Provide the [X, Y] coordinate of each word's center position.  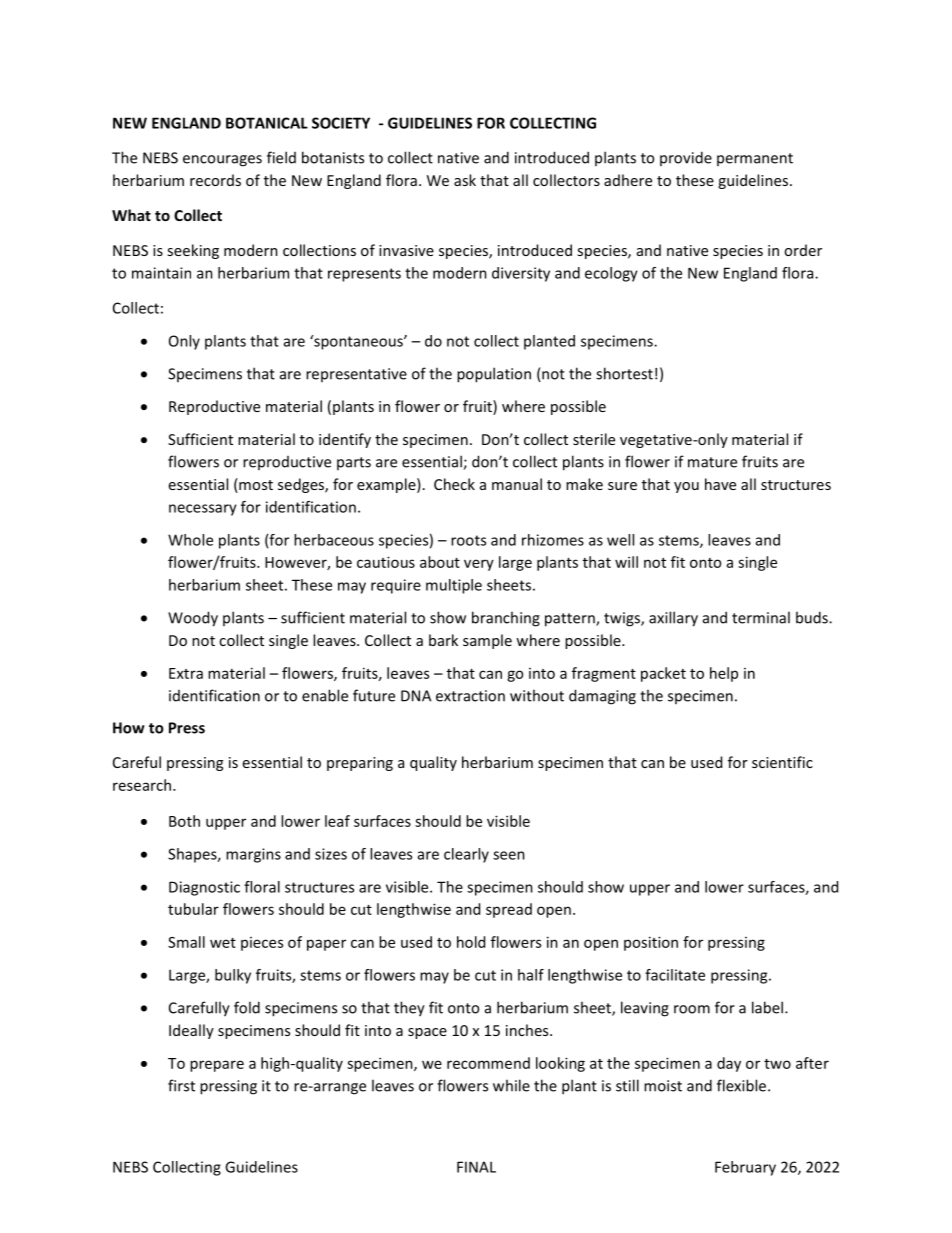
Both [184, 821]
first [181, 1085]
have [720, 484]
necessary [203, 510]
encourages [222, 161]
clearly [466, 855]
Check [454, 484]
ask [465, 180]
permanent [755, 159]
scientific [782, 762]
